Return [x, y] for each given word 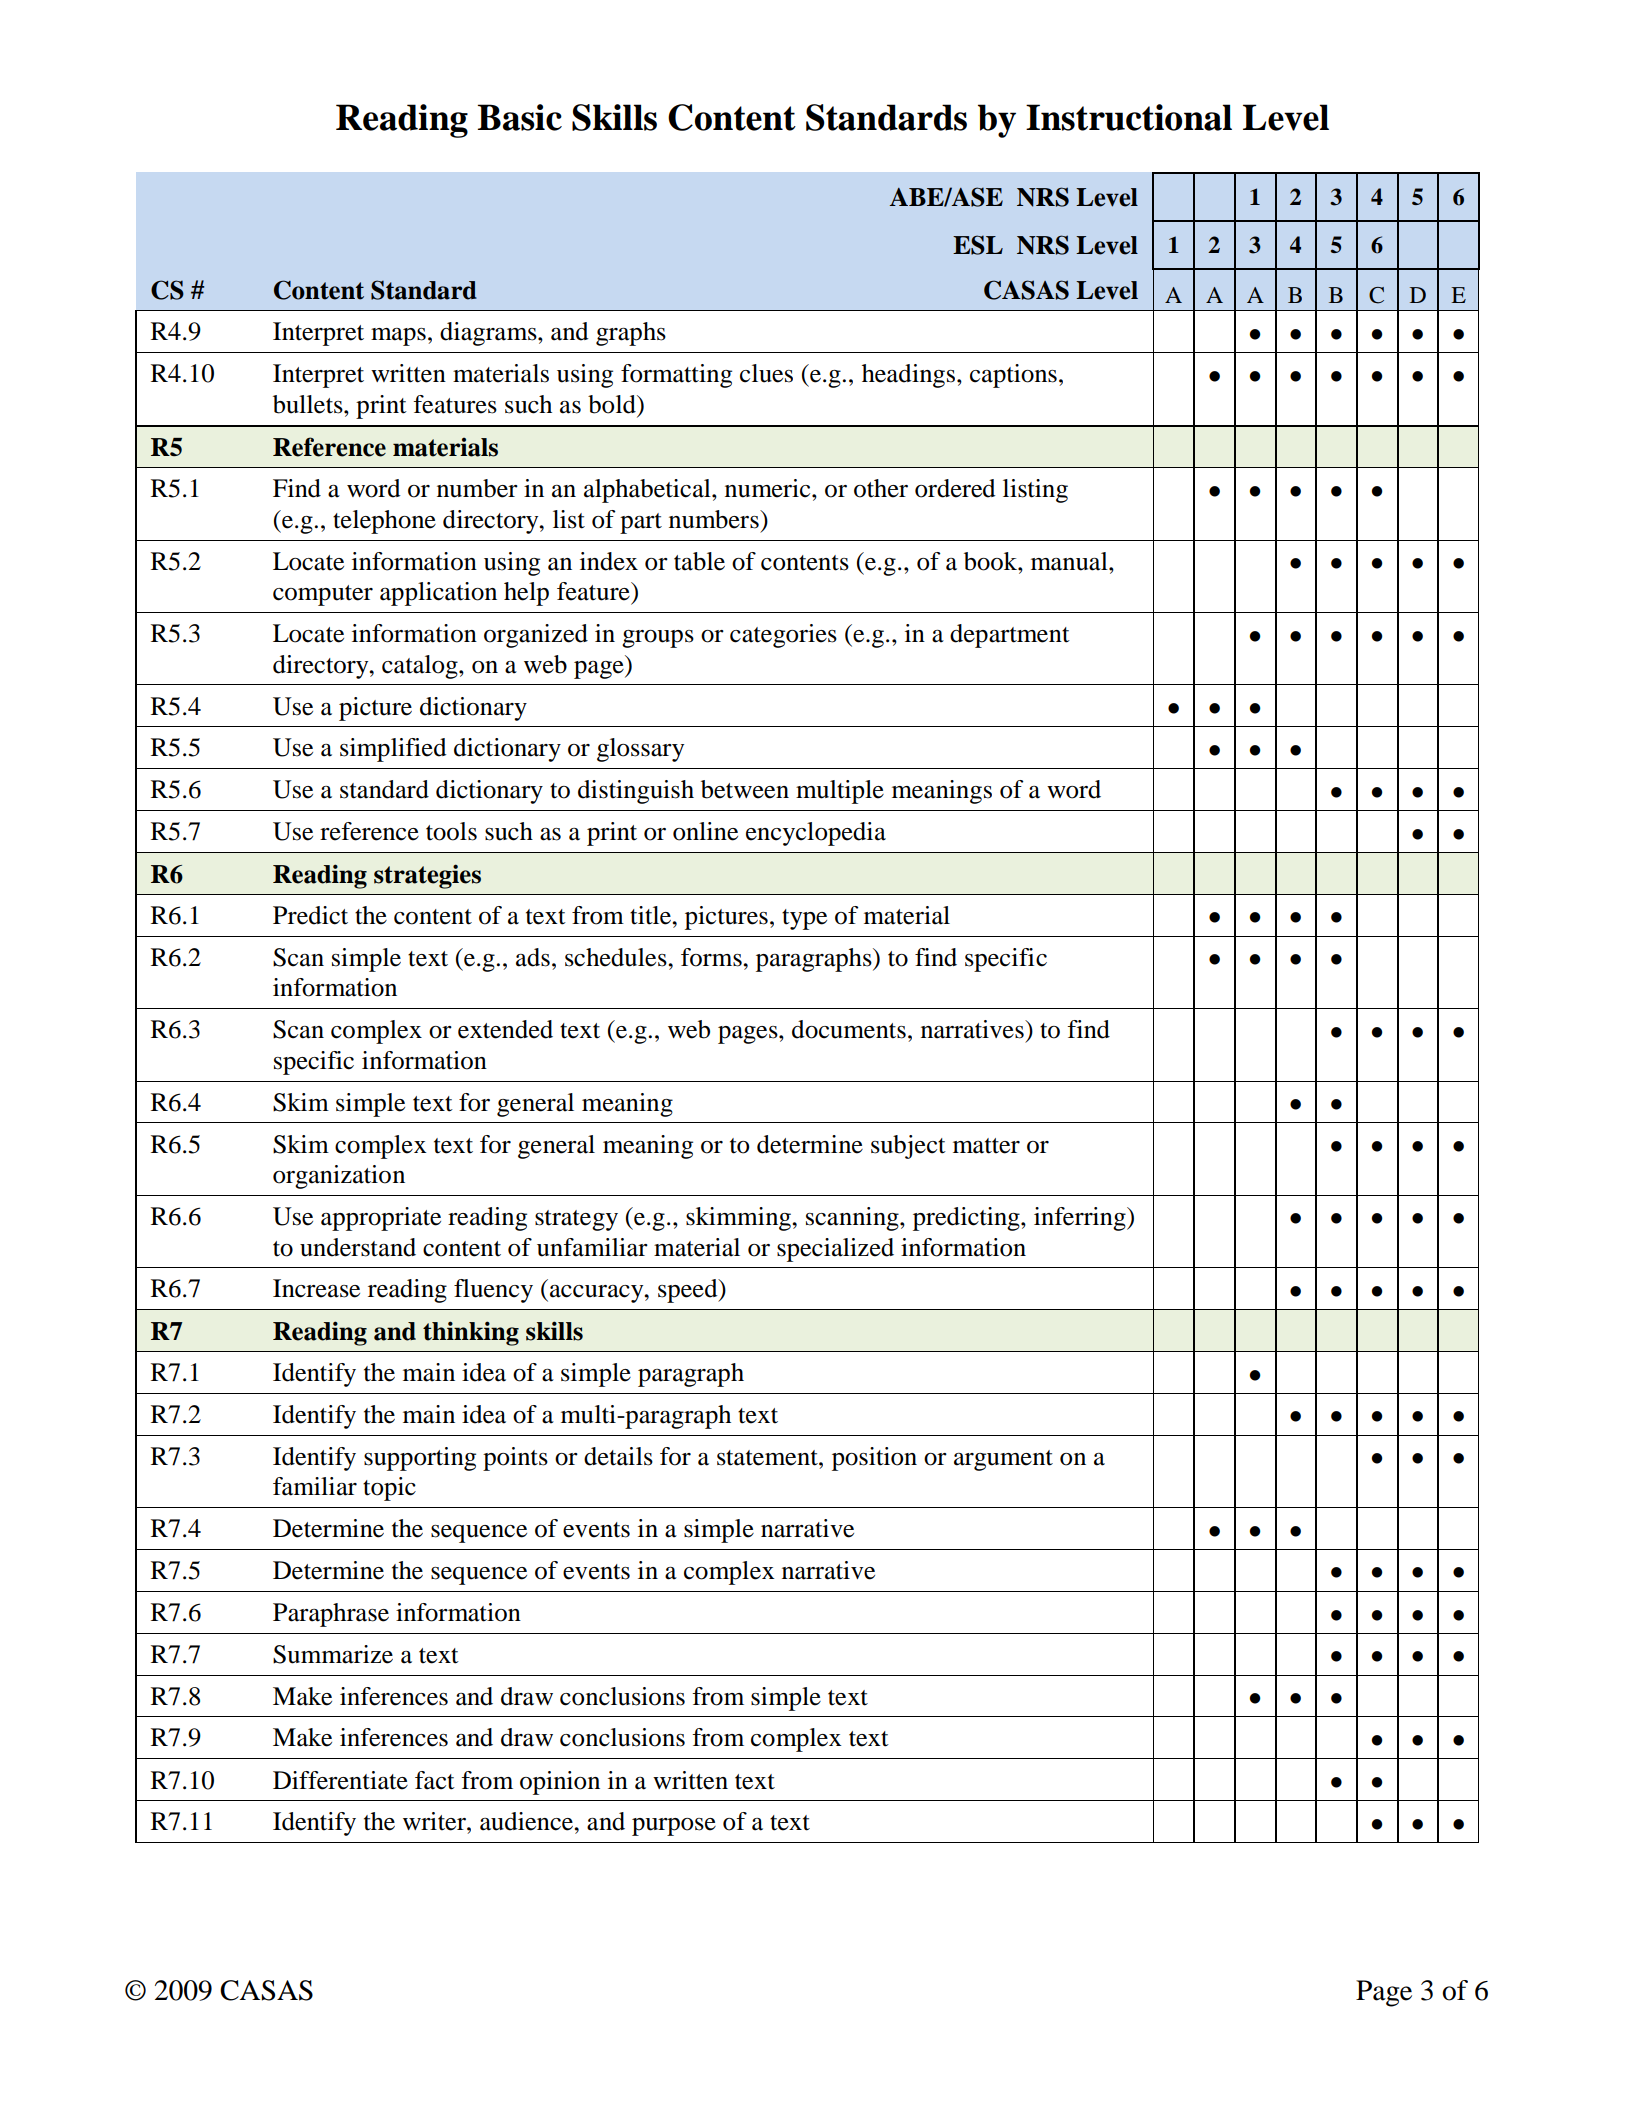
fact [435, 1780]
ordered [955, 488]
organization [339, 1177]
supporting [420, 1459]
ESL [978, 245]
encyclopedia [816, 834]
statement [768, 1458]
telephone [384, 522]
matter [986, 1146]
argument [1003, 1460]
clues [766, 373]
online [705, 831]
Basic [520, 117]
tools [451, 831]
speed [689, 1291]
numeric [769, 488]
